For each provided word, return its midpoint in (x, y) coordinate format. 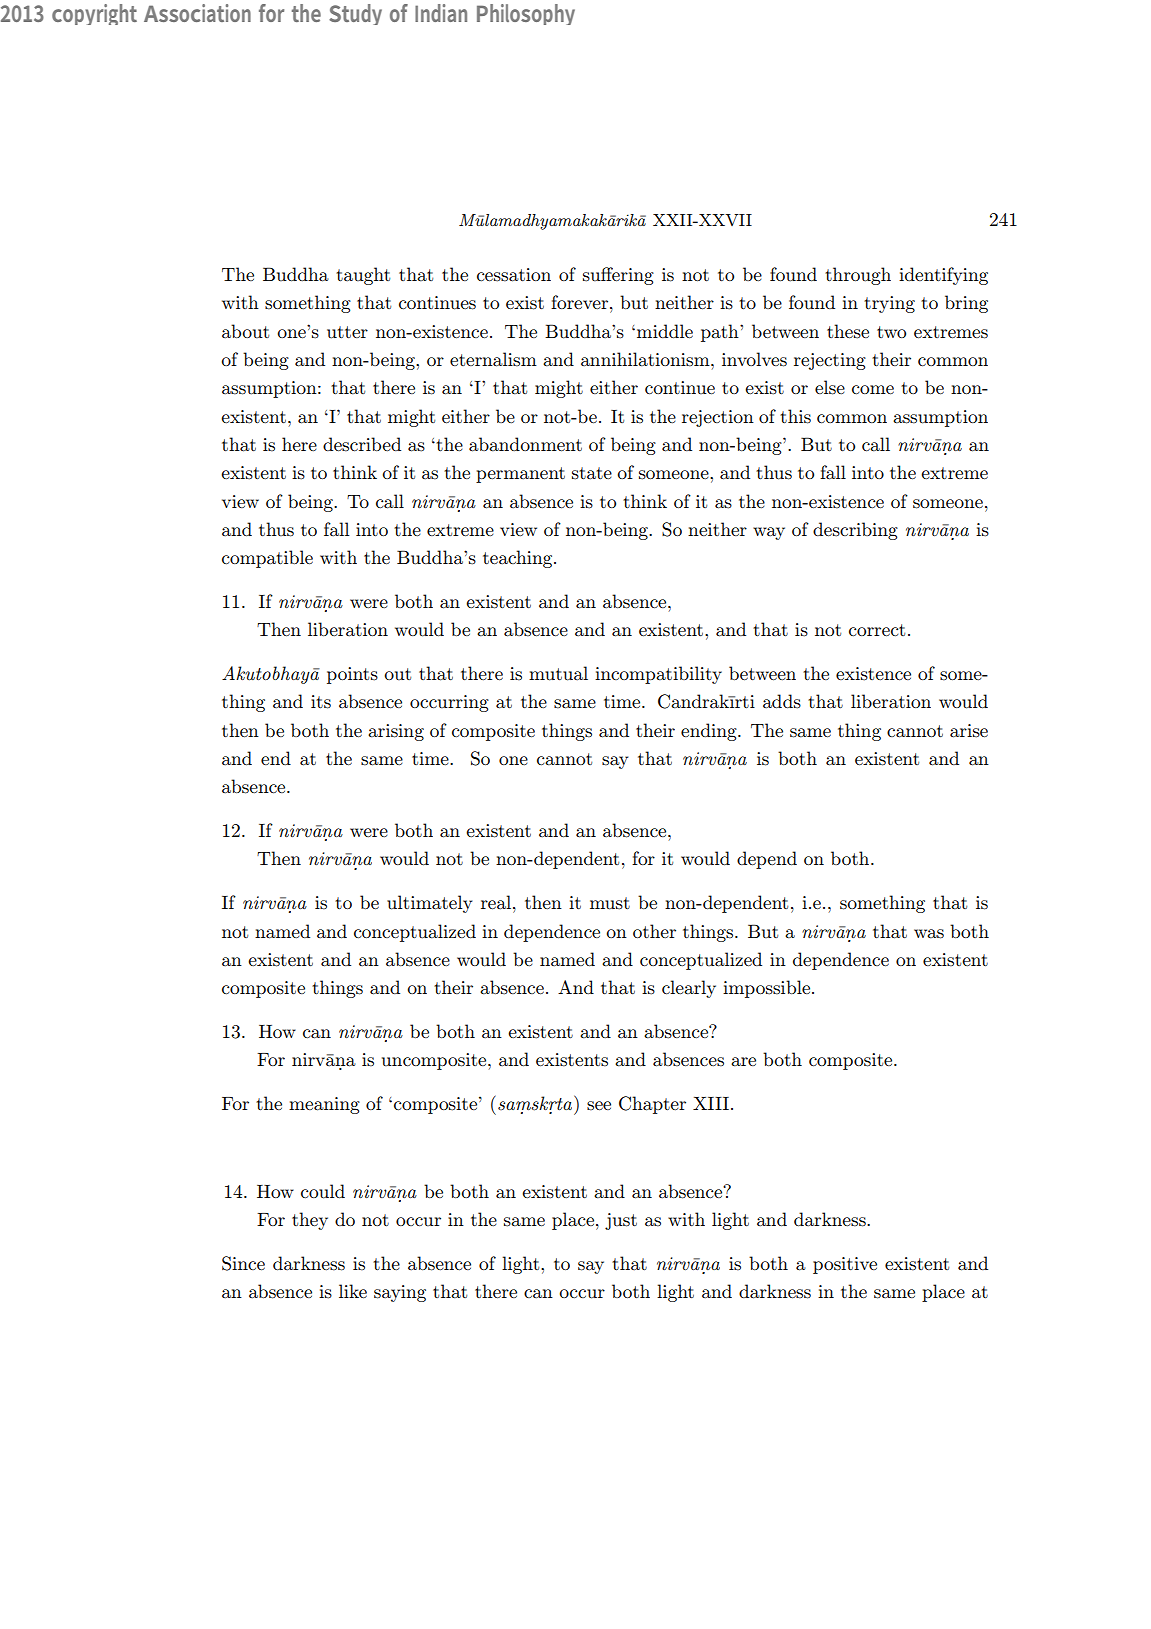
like (353, 1291)
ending (710, 732)
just (621, 1221)
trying (889, 304)
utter (347, 332)
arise (969, 731)
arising (396, 732)
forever (581, 302)
